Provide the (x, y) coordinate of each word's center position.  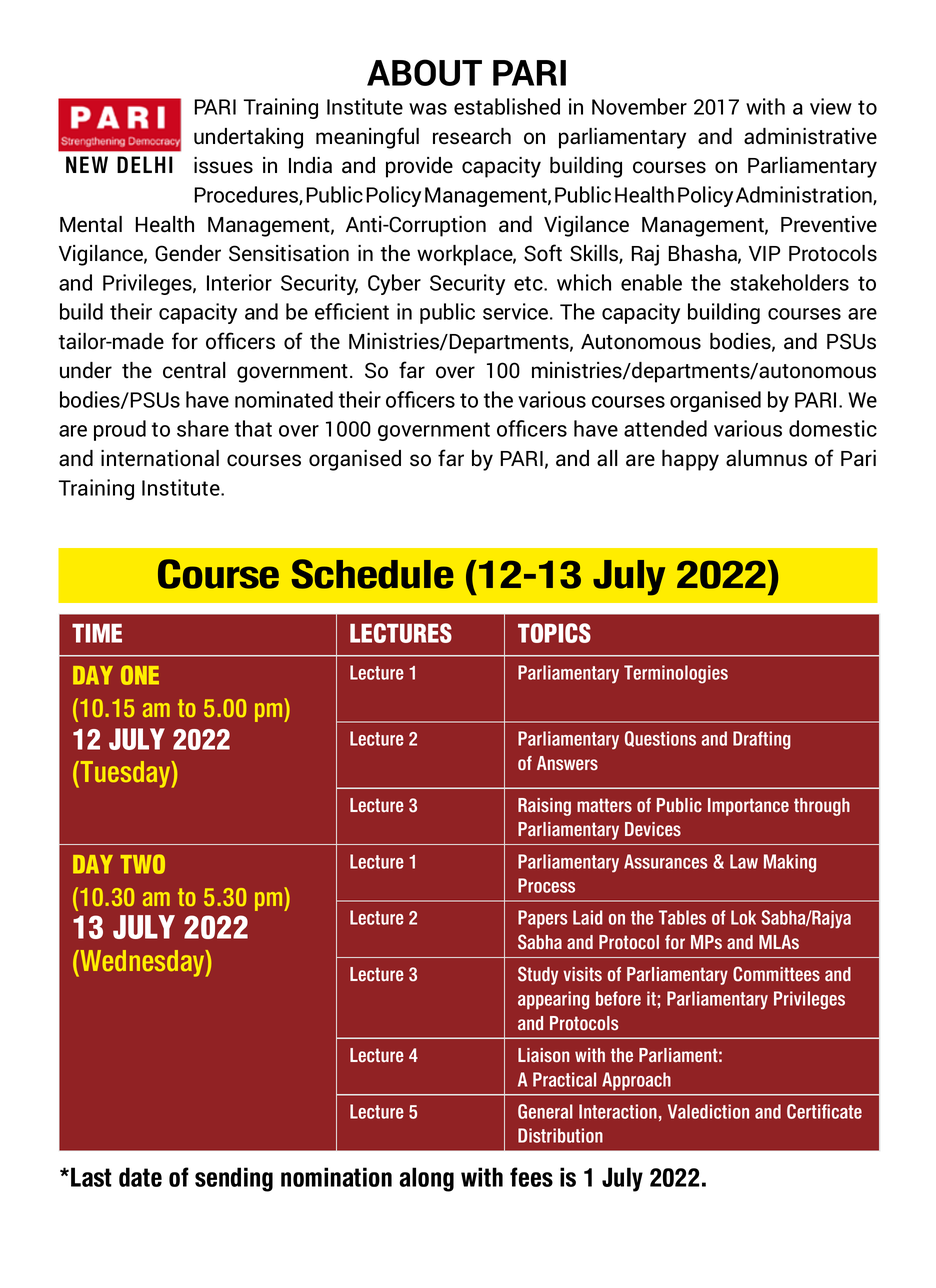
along (426, 1179)
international (160, 458)
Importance (748, 807)
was (428, 109)
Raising (544, 807)
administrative (810, 136)
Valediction (708, 1111)
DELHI (145, 164)
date (140, 1177)
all (607, 458)
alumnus (766, 458)
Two (143, 864)
